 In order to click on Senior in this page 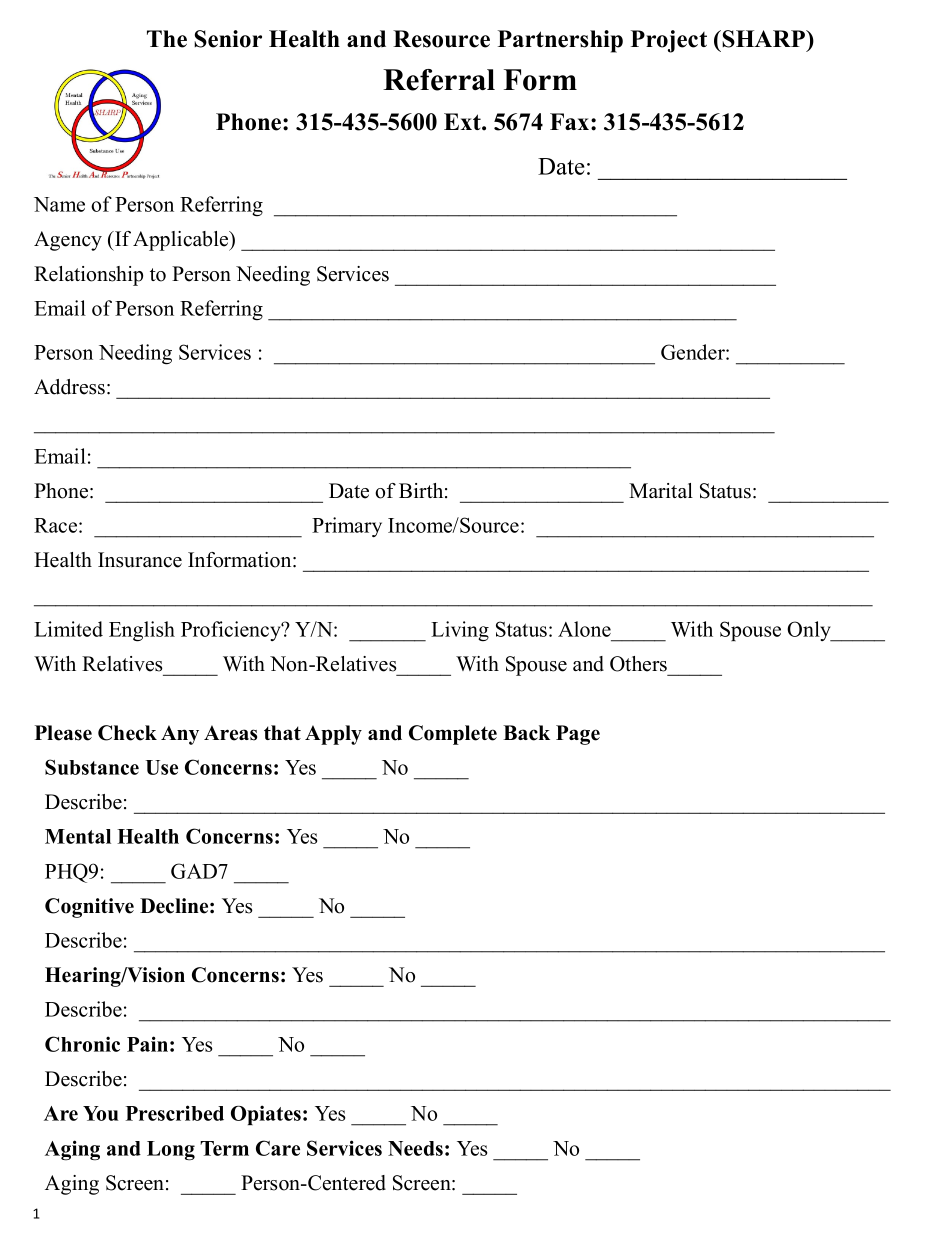, I will do `click(228, 39)`.
